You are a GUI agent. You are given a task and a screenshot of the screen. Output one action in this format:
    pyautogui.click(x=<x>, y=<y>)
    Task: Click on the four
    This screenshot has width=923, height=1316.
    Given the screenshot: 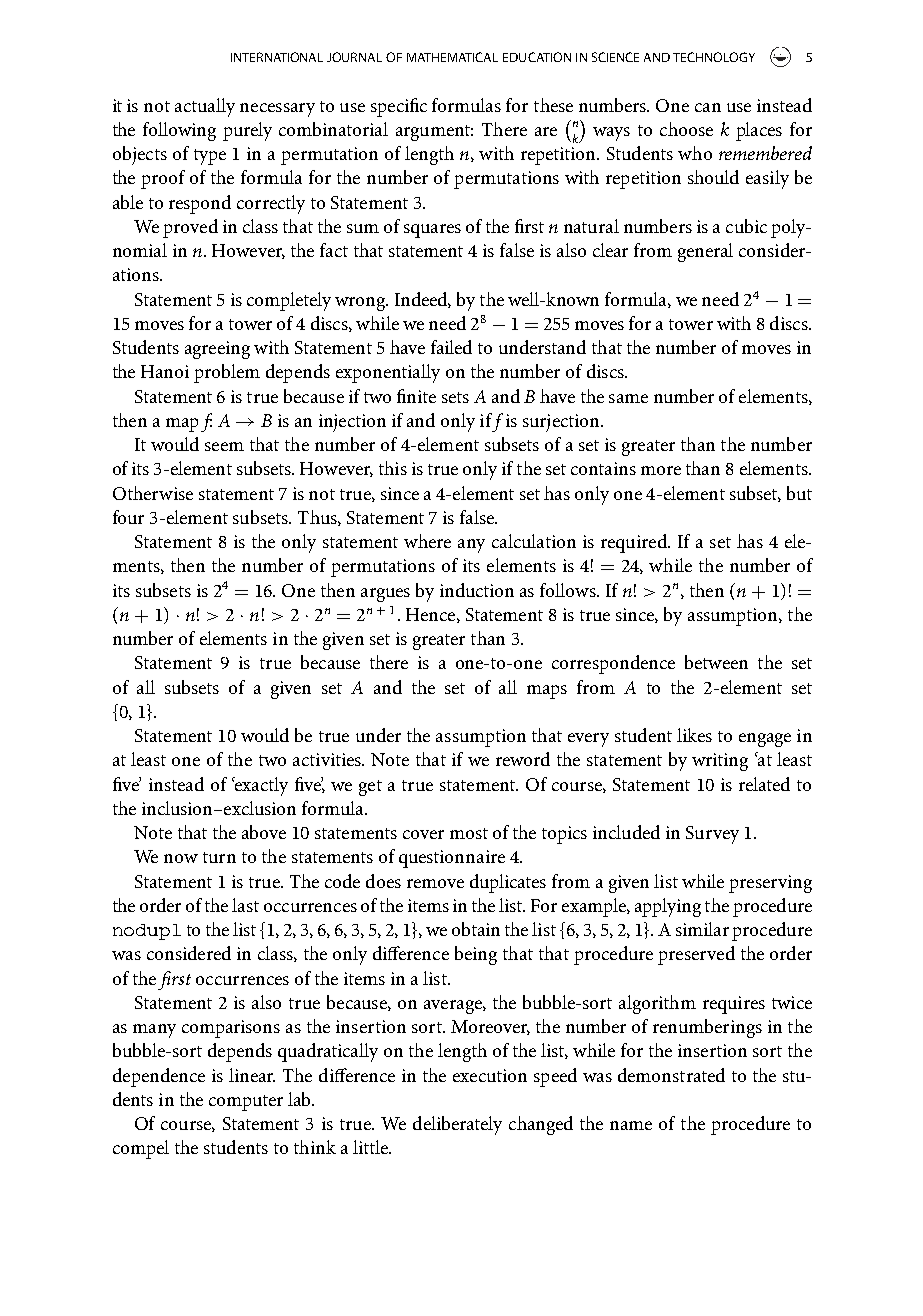 What is the action you would take?
    pyautogui.click(x=128, y=517)
